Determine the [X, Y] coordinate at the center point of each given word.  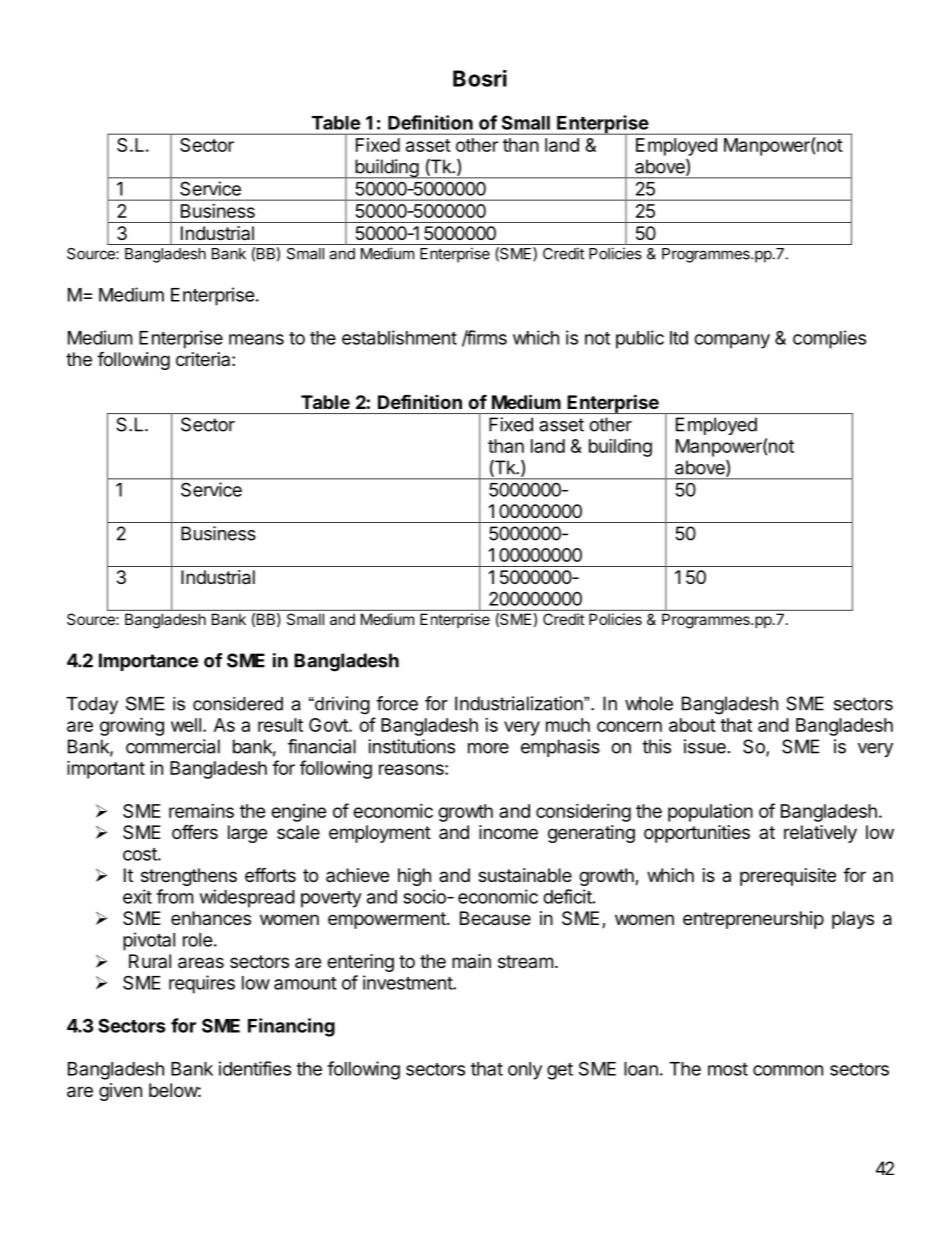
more [488, 748]
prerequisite [788, 877]
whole [649, 703]
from [174, 896]
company [732, 341]
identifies [255, 1068]
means [256, 339]
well [186, 725]
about [692, 725]
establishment [399, 337]
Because [495, 918]
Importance [148, 662]
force [397, 703]
